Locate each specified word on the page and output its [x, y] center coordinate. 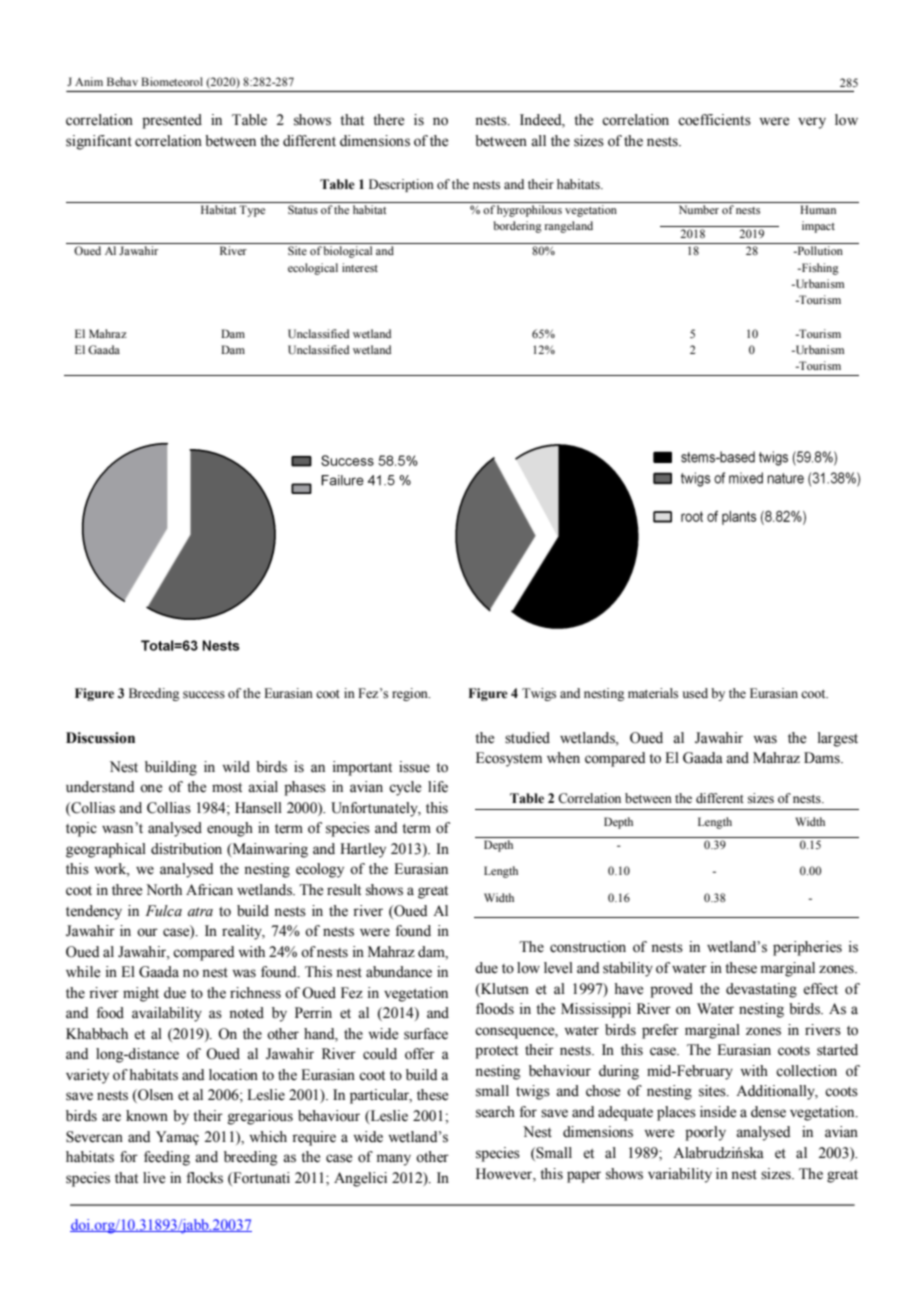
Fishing [819, 269]
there [388, 120]
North [164, 890]
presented [172, 121]
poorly [705, 1133]
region [411, 694]
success [204, 695]
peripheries [807, 948]
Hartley [363, 850]
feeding [167, 1158]
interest [360, 267]
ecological [313, 269]
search [495, 1112]
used [695, 693]
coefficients [714, 120]
